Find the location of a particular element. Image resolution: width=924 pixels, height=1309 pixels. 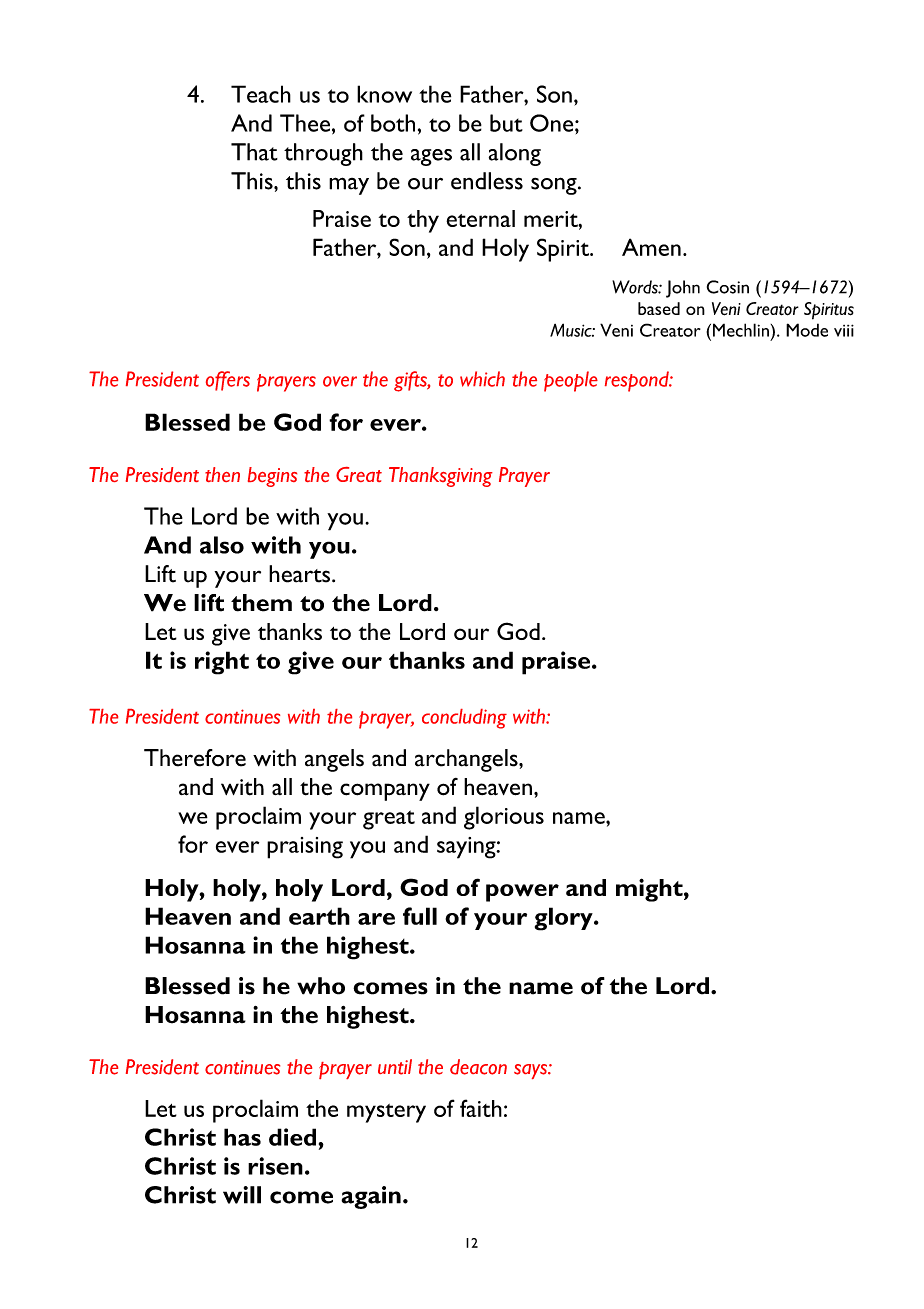

That is located at coordinates (254, 152).
